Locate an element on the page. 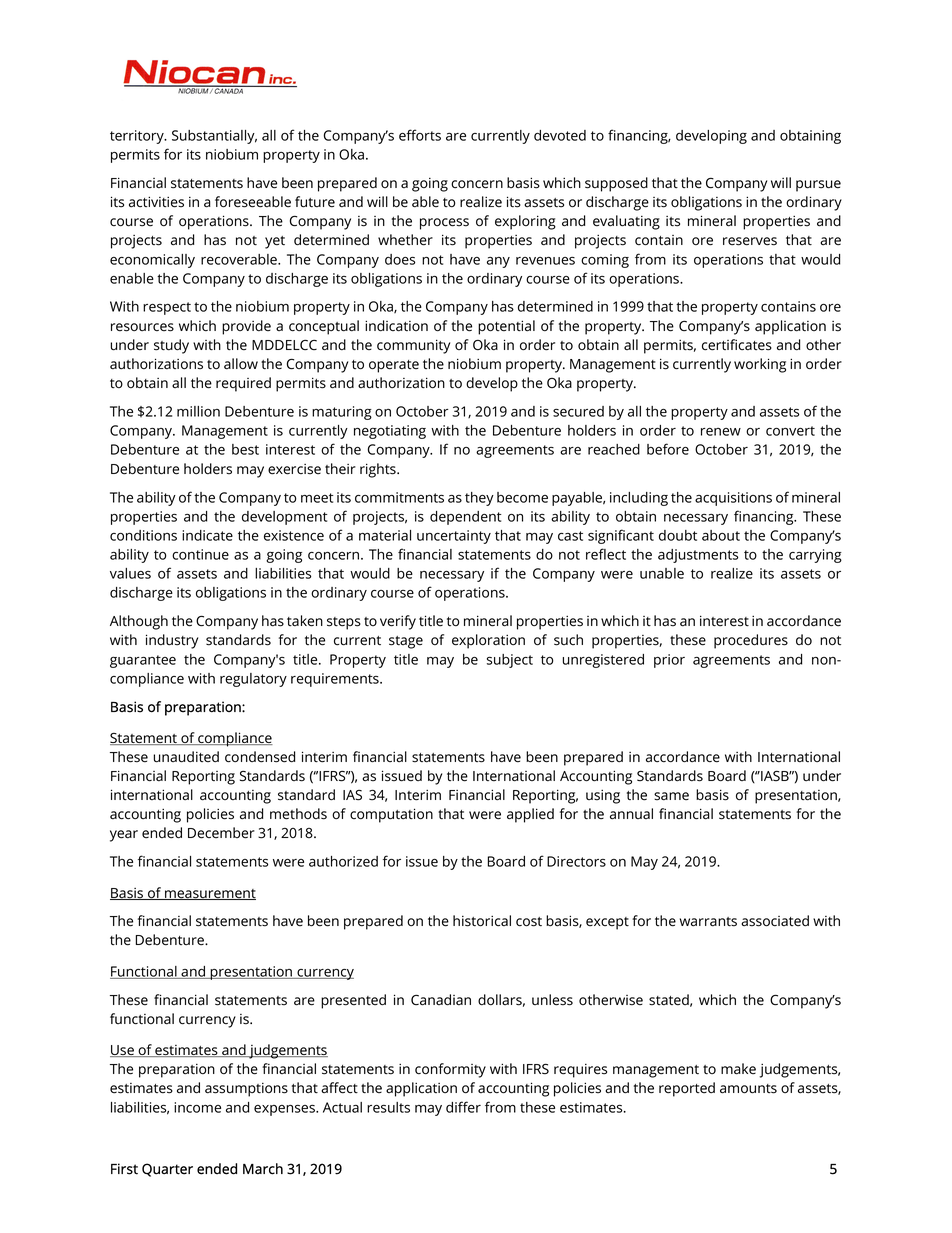 Image resolution: width=952 pixels, height=1233 pixels. million is located at coordinates (198, 411).
